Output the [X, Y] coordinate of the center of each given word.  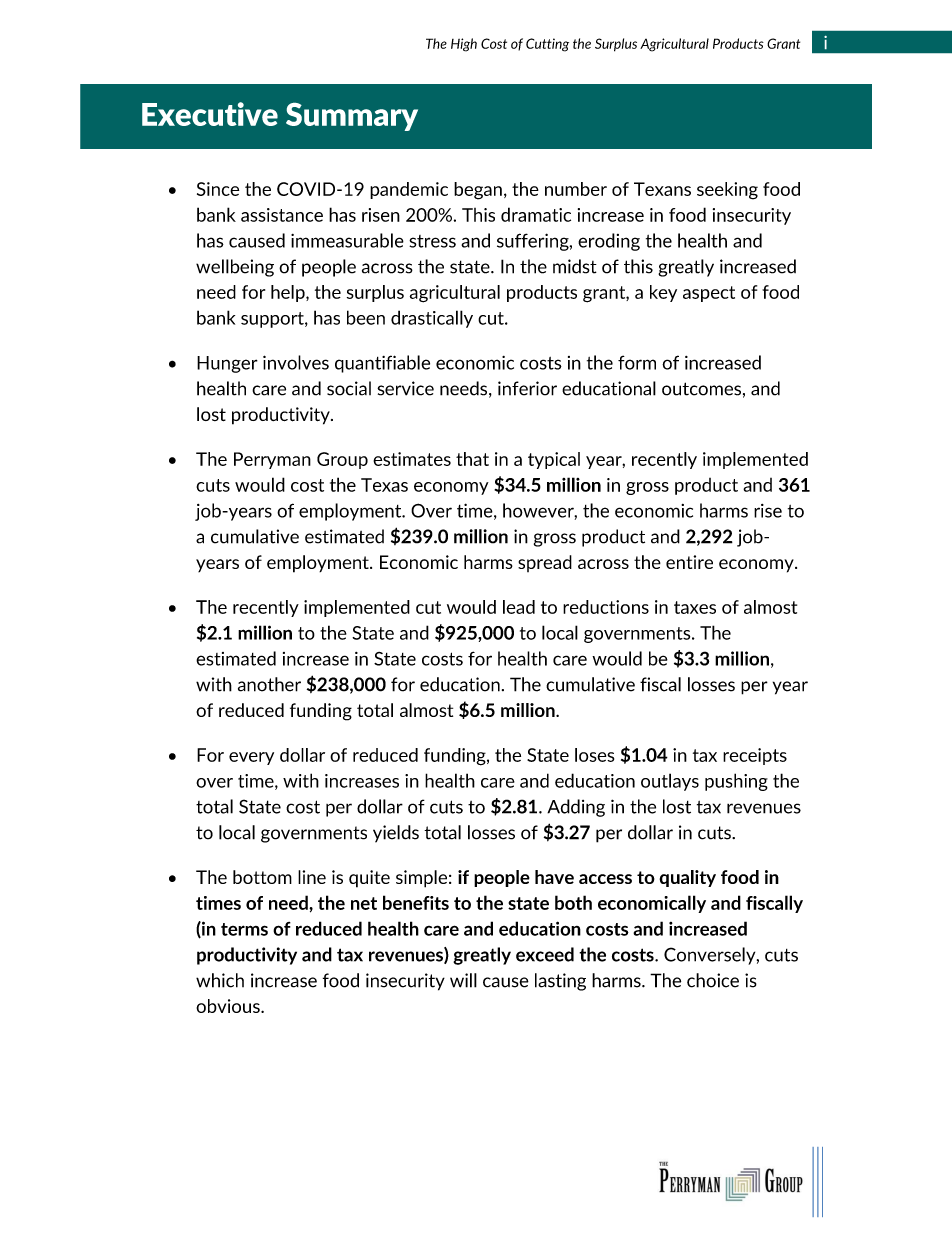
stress [432, 241]
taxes [695, 607]
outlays [670, 782]
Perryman [272, 460]
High [464, 45]
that [472, 459]
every [251, 758]
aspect [709, 294]
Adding [576, 808]
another [269, 684]
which [220, 980]
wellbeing [235, 268]
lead [519, 607]
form [637, 362]
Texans [662, 189]
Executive [210, 114]
